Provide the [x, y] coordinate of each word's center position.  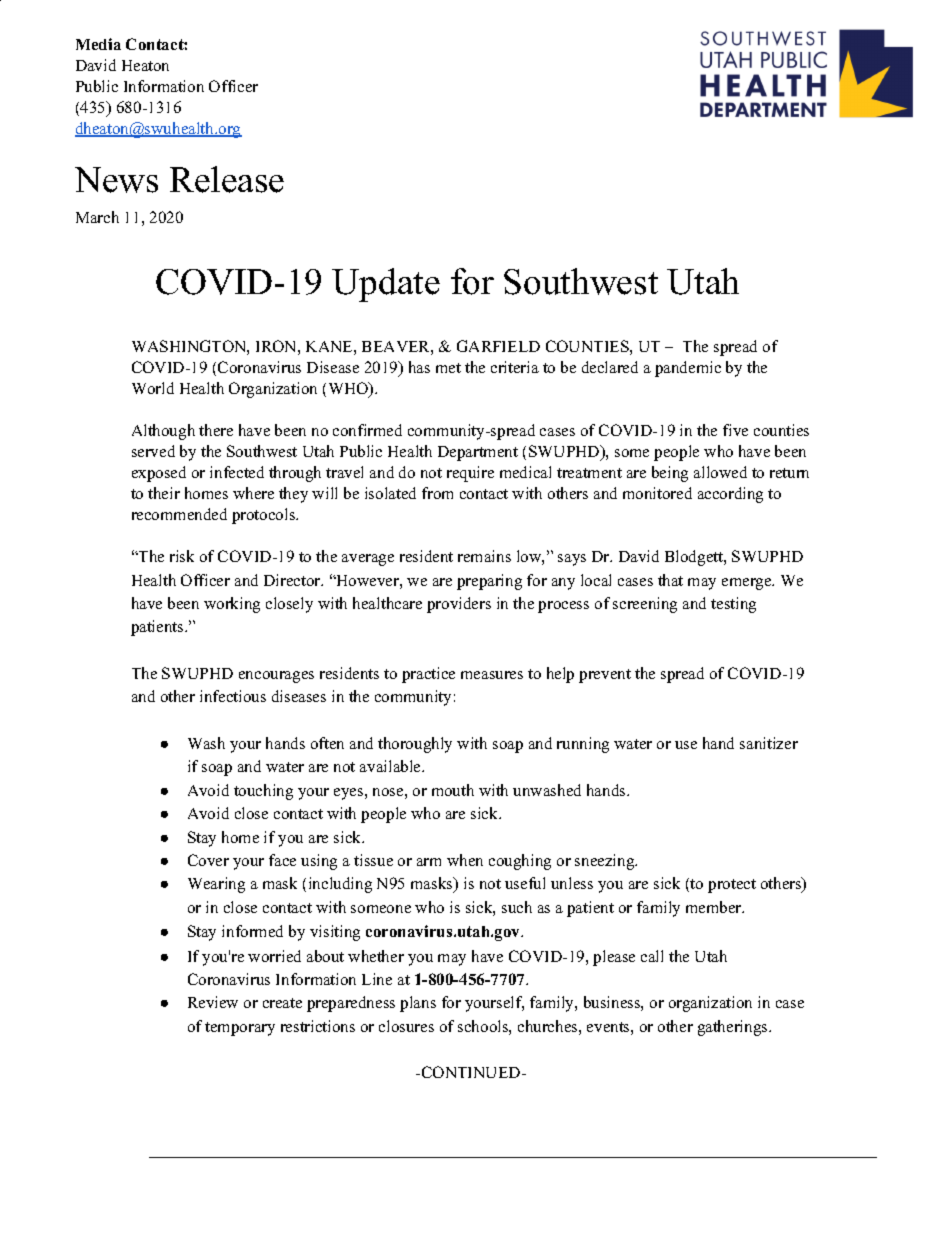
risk [182, 556]
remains [484, 556]
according [730, 495]
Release [227, 179]
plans [418, 1004]
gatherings [734, 1028]
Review [213, 1002]
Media [98, 44]
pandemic [688, 369]
